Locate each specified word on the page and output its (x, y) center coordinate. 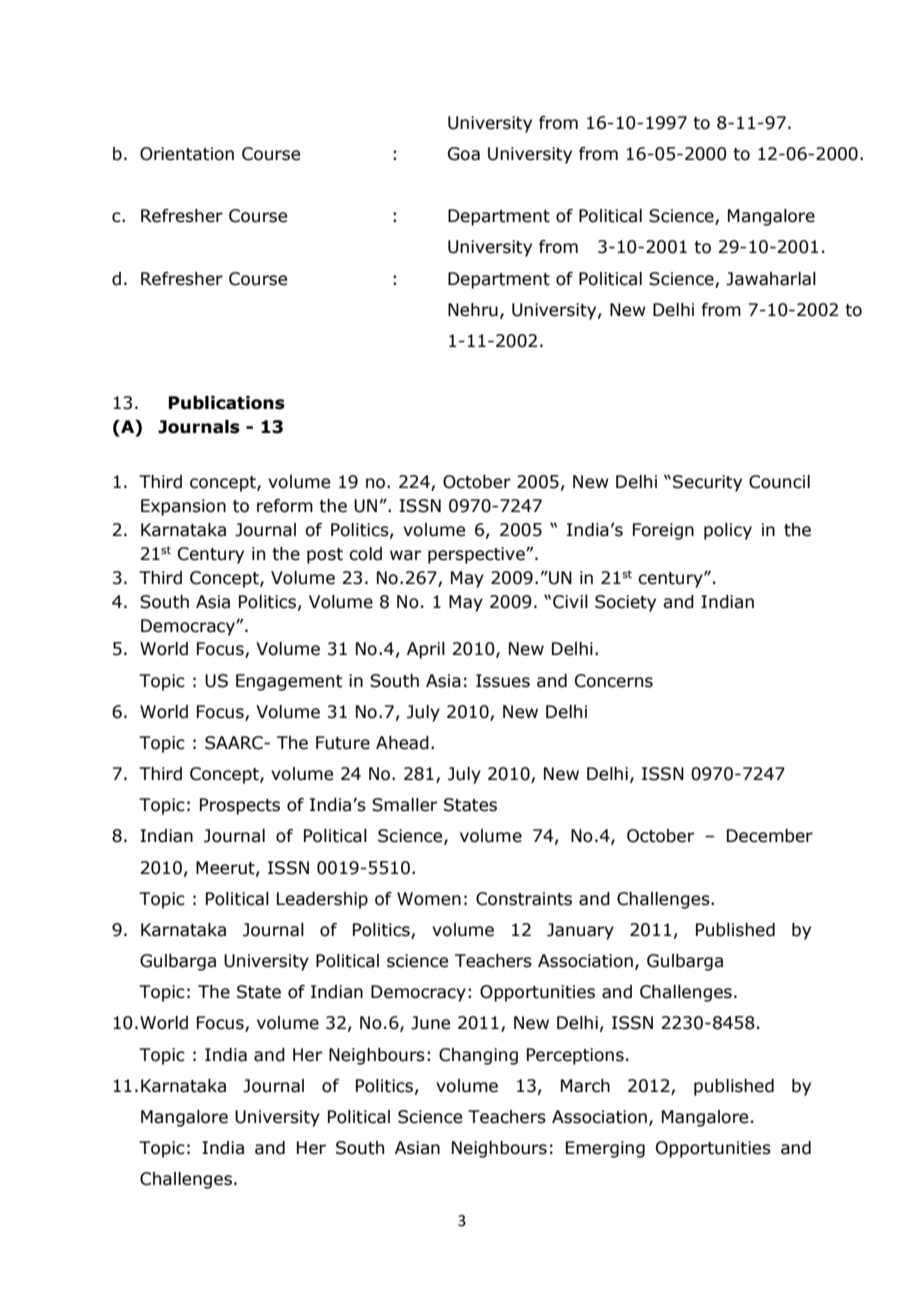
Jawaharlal (771, 279)
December (770, 836)
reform (285, 506)
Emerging (605, 1149)
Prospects (240, 806)
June (430, 1023)
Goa (464, 154)
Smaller (404, 805)
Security (707, 483)
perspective (477, 555)
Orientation (187, 154)
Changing (478, 1056)
